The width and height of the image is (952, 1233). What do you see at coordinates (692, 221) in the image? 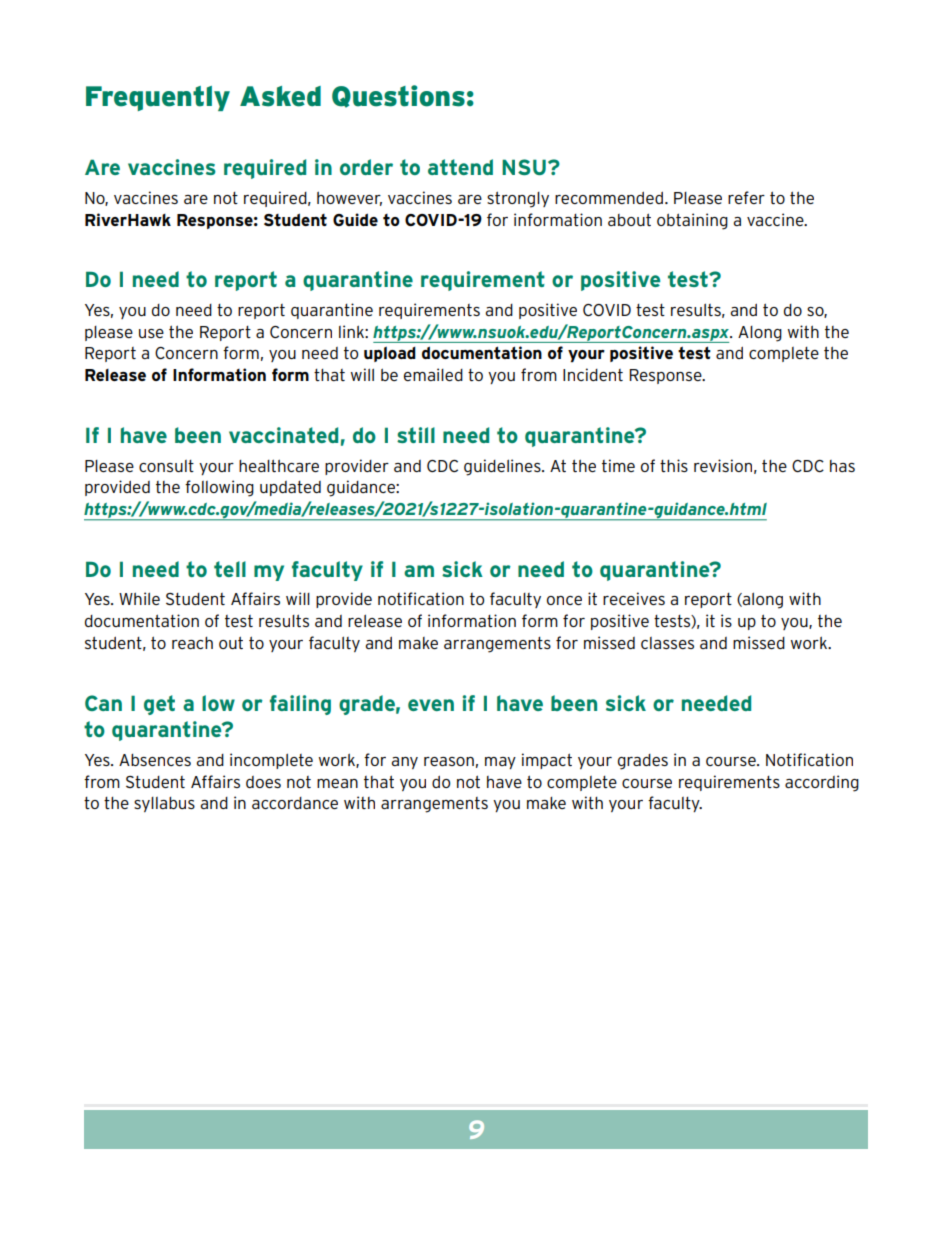
I see `obtaining` at bounding box center [692, 221].
